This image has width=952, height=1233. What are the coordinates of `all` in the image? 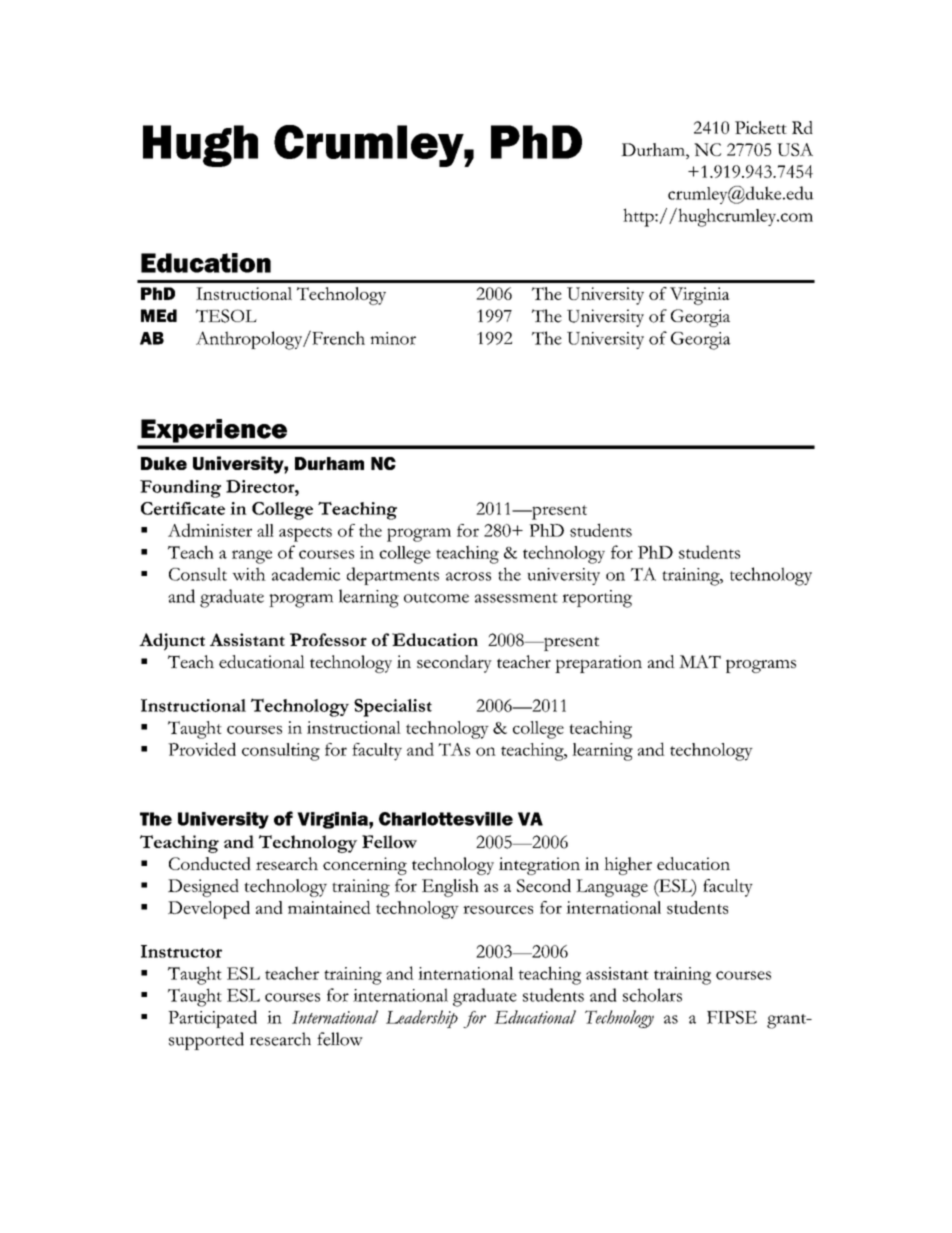 It's located at (265, 530).
